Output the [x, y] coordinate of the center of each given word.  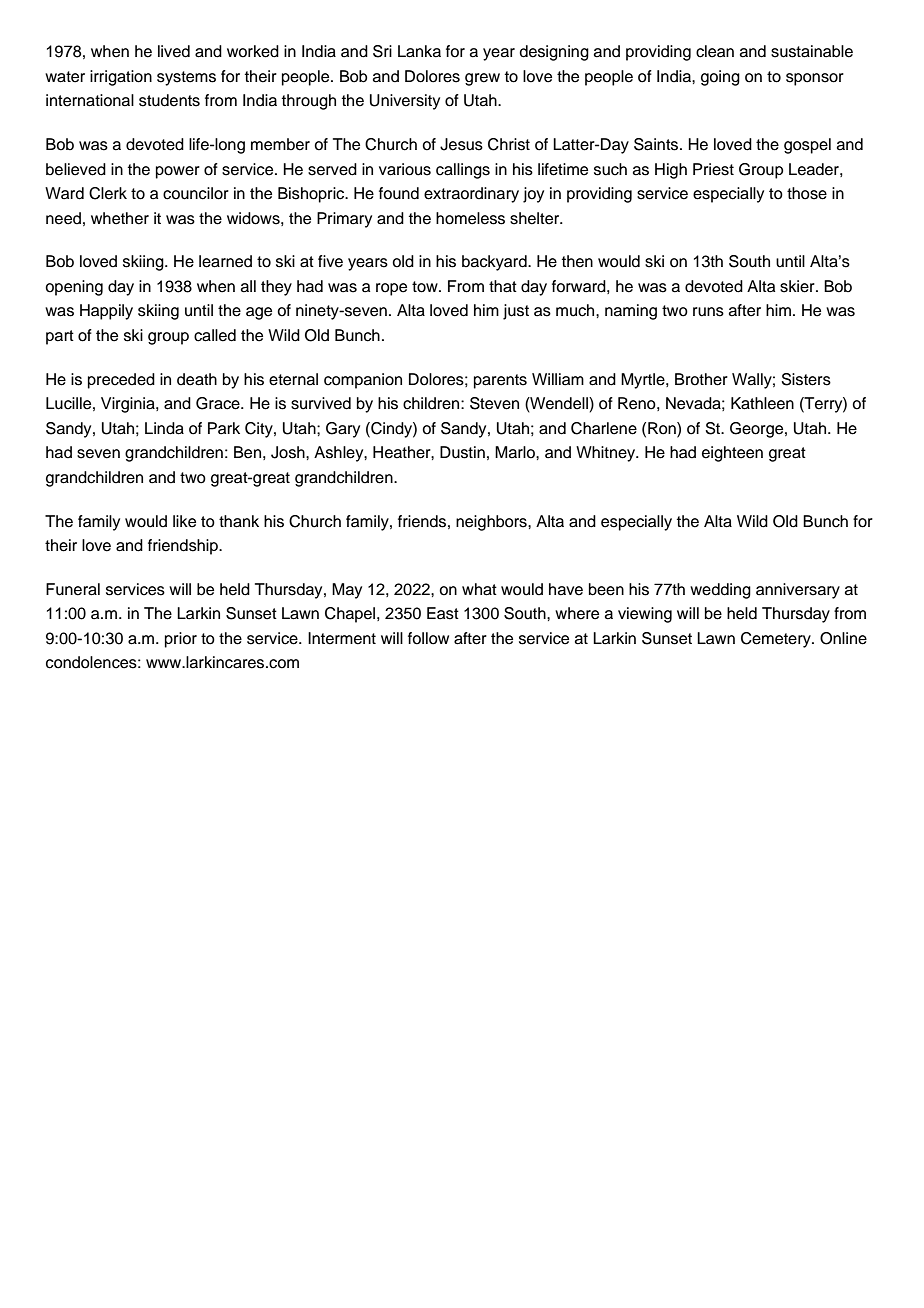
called [215, 335]
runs [708, 312]
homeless [470, 218]
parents [500, 381]
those [807, 193]
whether [120, 218]
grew [482, 79]
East [443, 613]
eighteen [732, 454]
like [184, 521]
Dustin [462, 452]
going [720, 78]
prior [181, 640]
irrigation [121, 78]
